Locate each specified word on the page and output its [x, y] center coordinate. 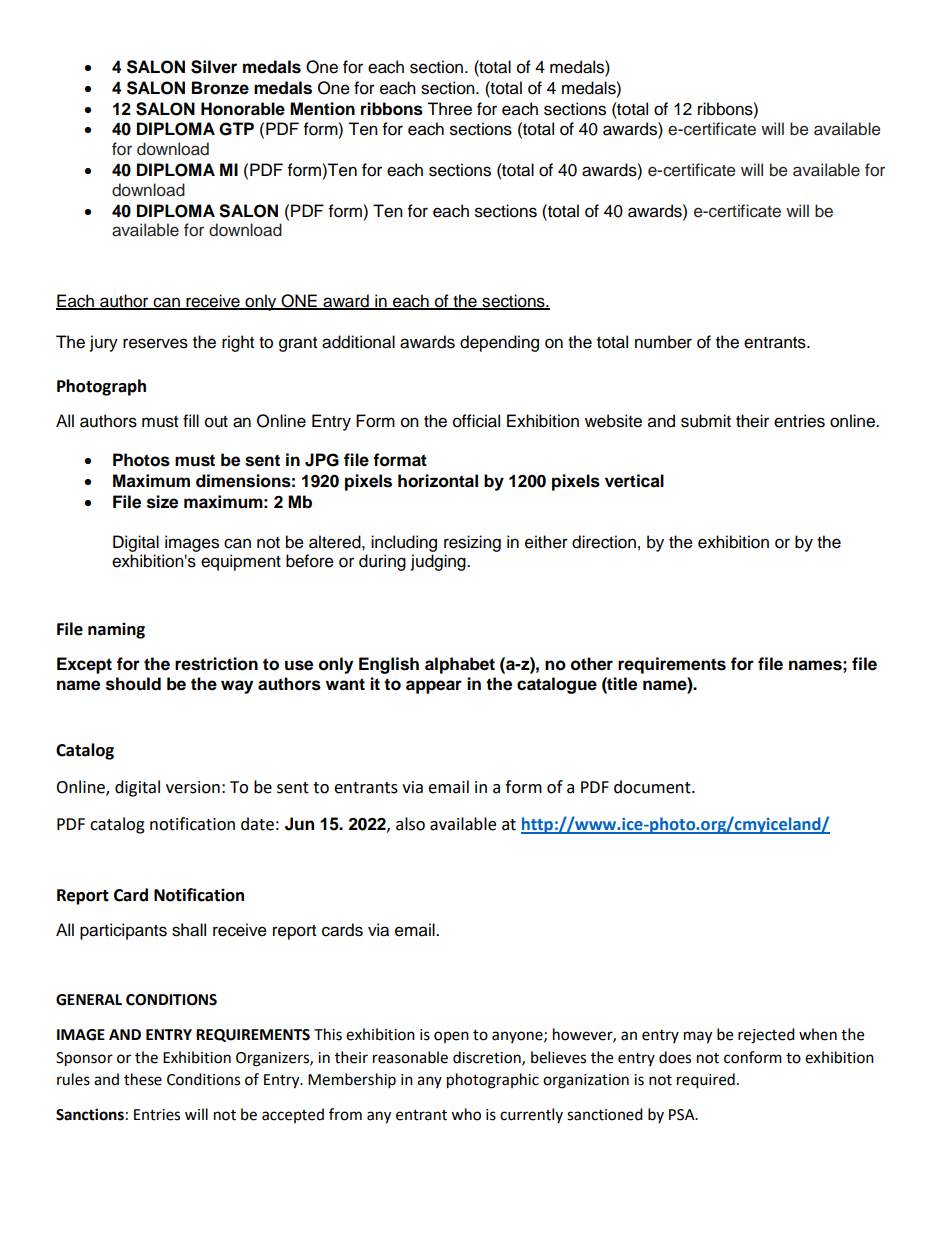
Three [449, 109]
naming [116, 630]
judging [439, 562]
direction [604, 542]
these [143, 1079]
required [706, 1081]
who [466, 1114]
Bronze [220, 88]
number [663, 342]
